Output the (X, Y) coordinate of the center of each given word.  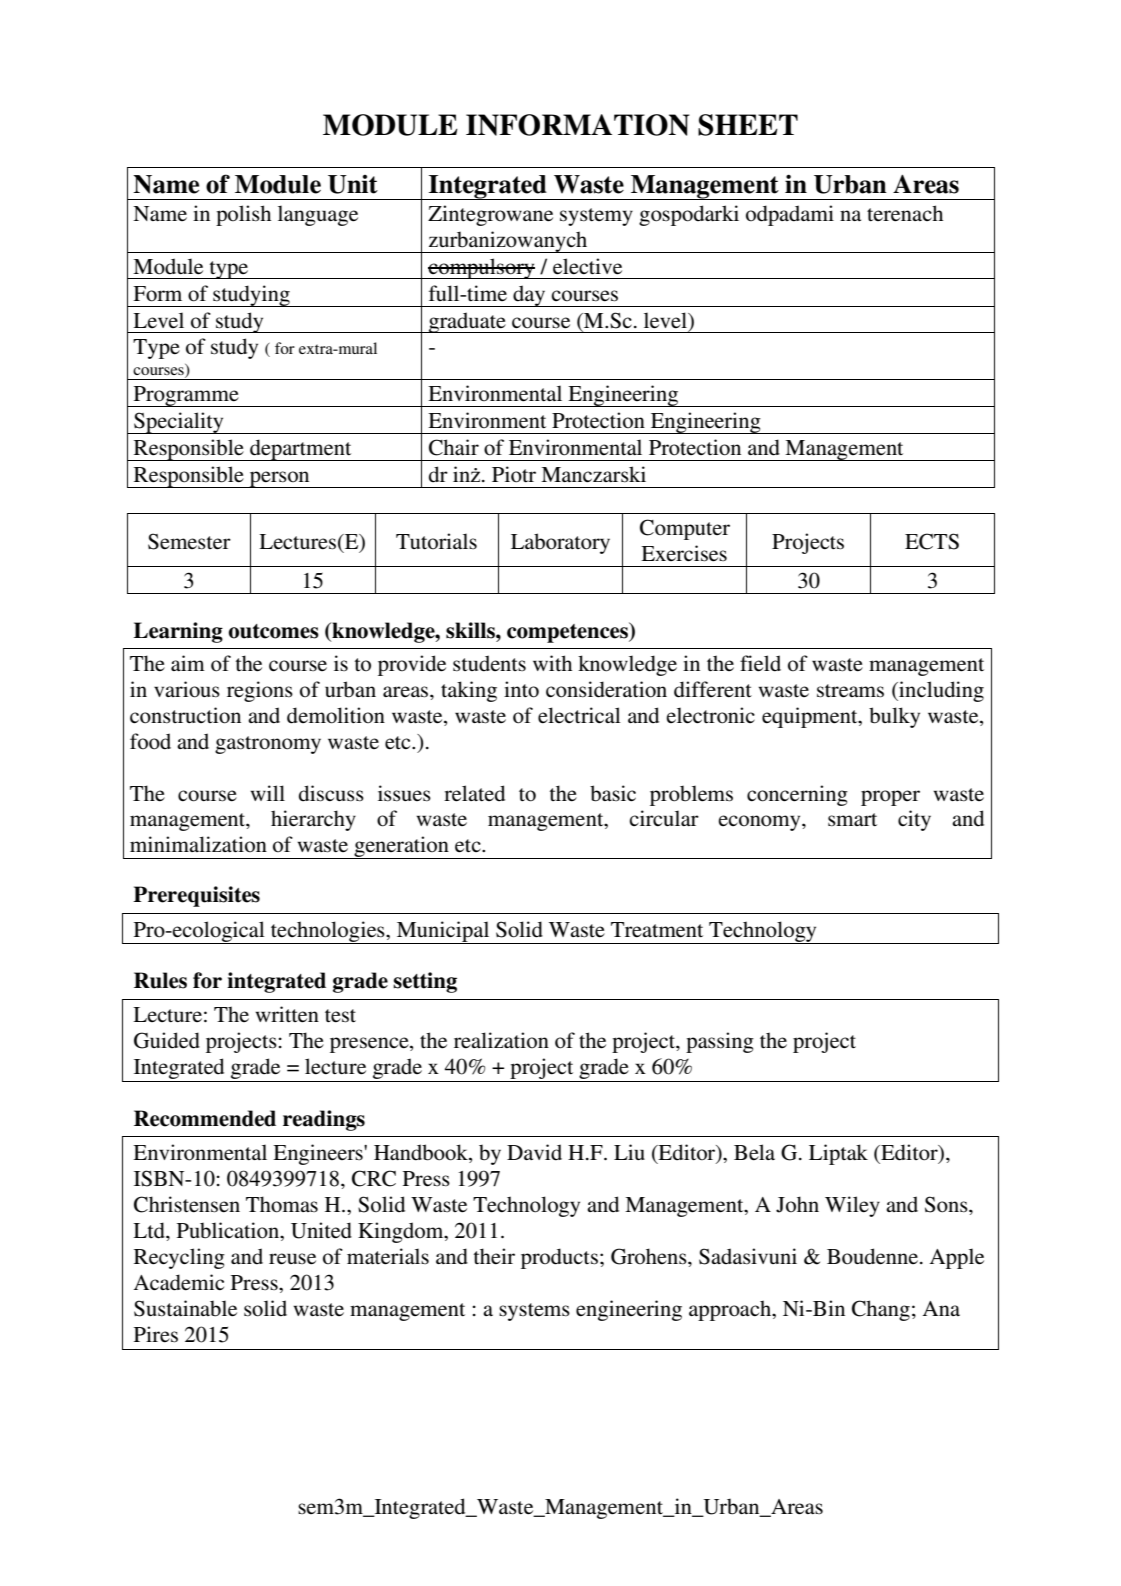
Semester (189, 541)
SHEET (748, 125)
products (559, 1258)
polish (243, 215)
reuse (292, 1259)
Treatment (657, 930)
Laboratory (560, 543)
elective (587, 266)
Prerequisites (196, 896)
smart (852, 819)
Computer (685, 529)
